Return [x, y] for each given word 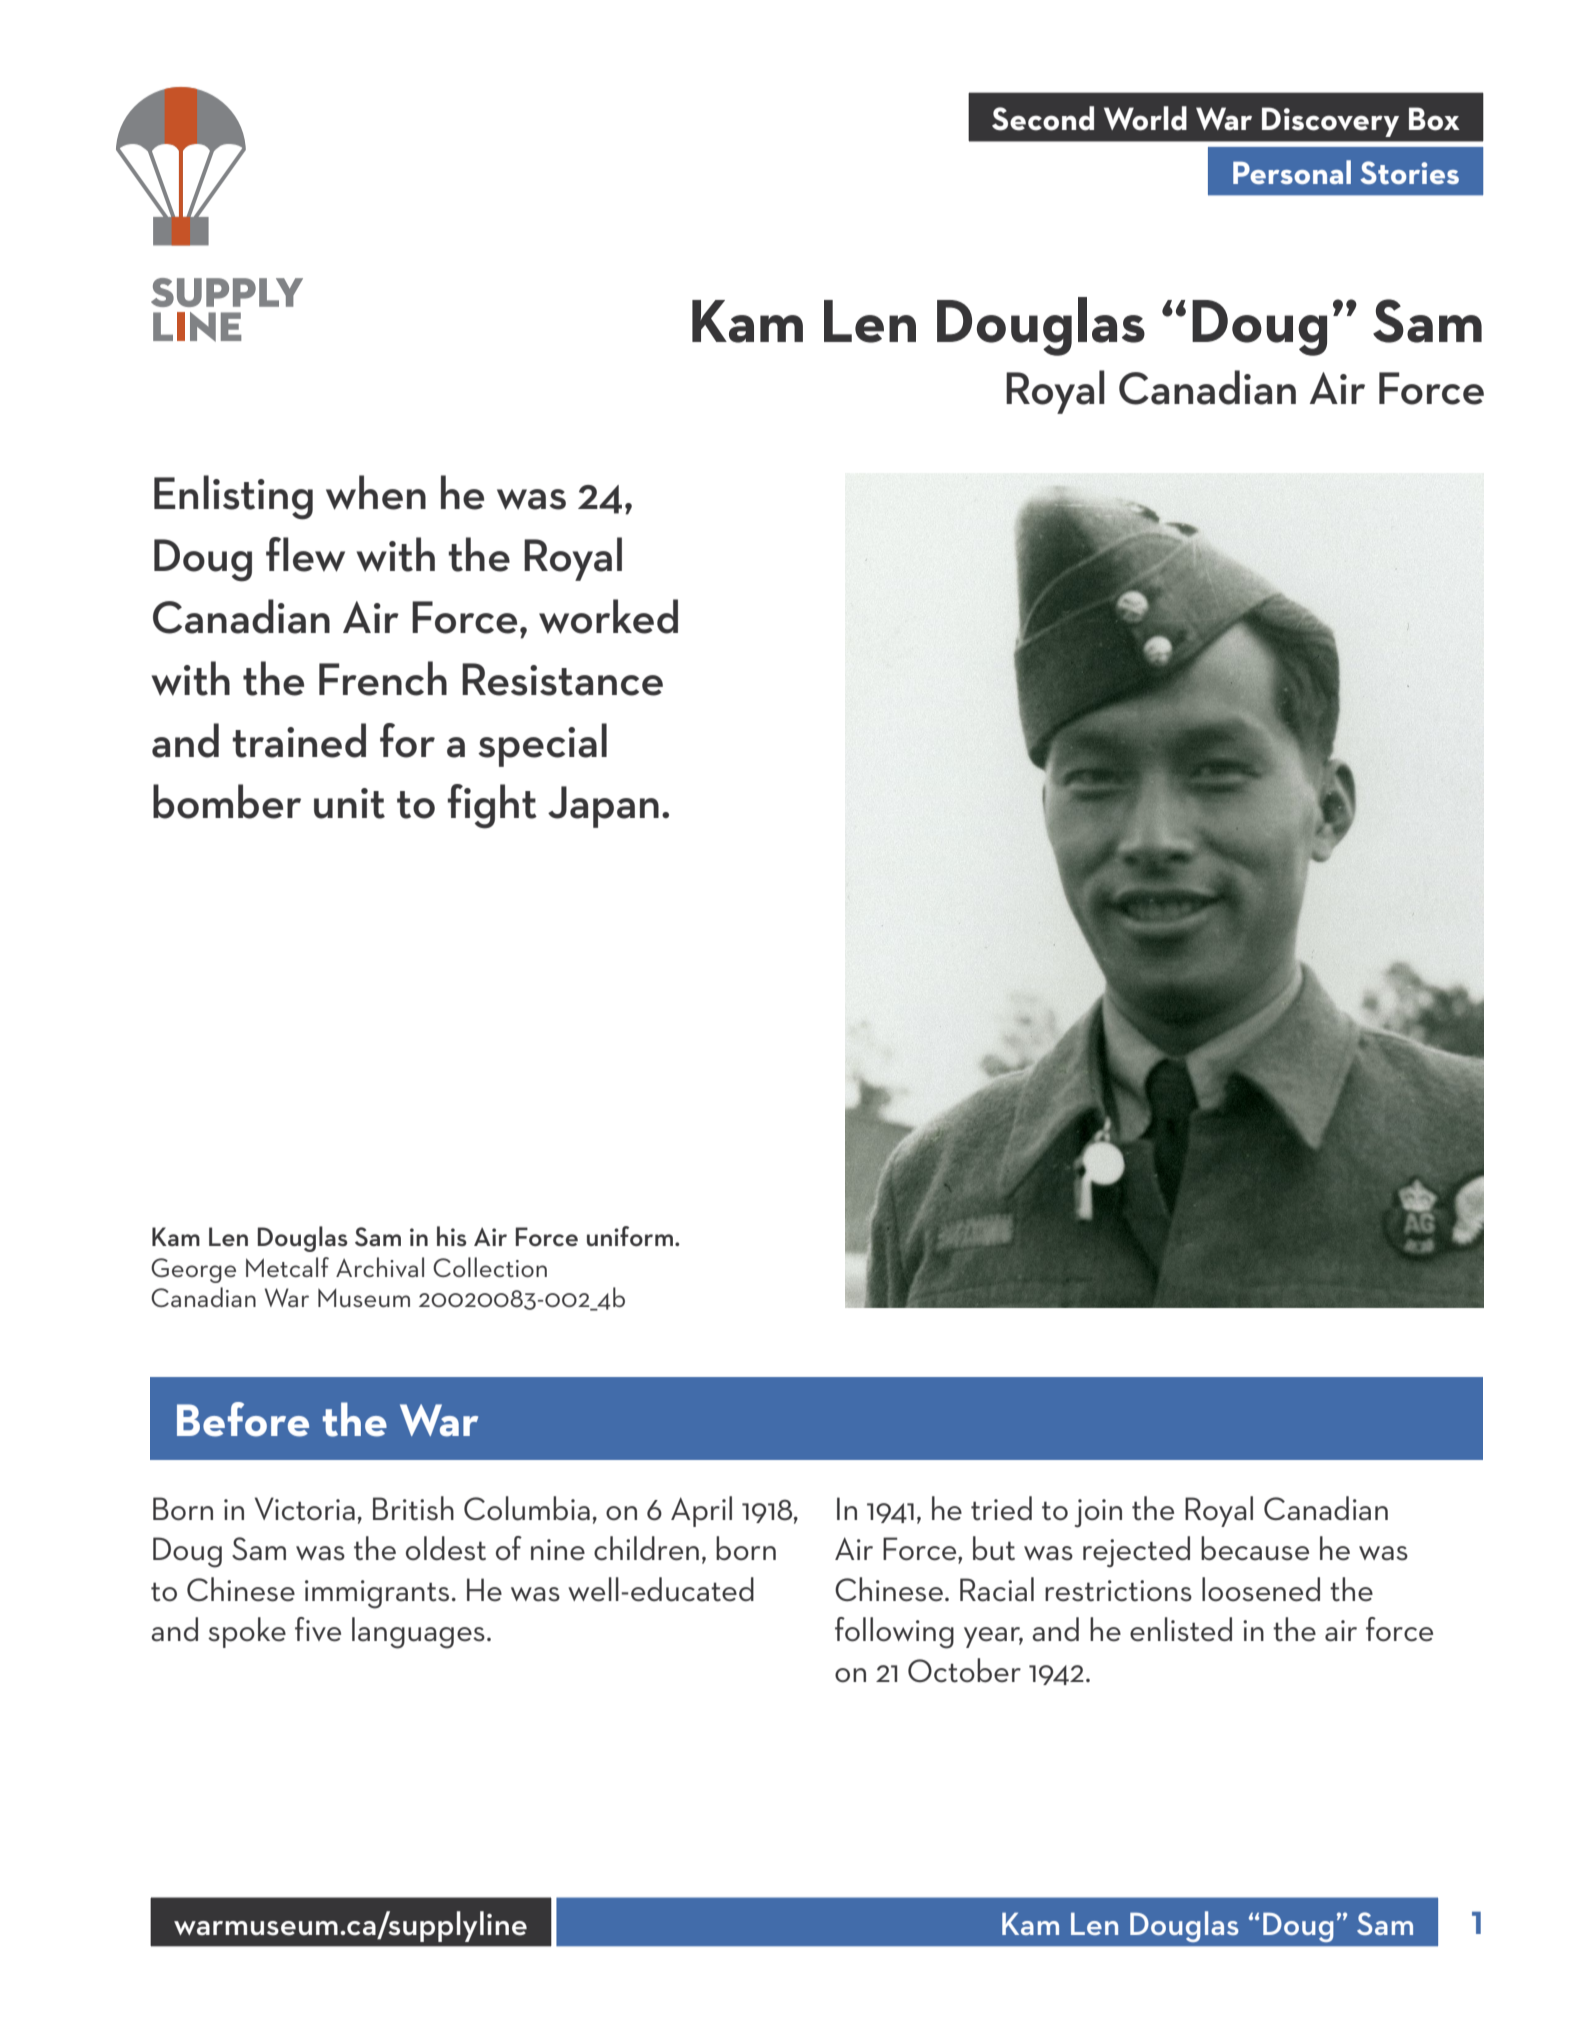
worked [608, 616]
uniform [630, 1236]
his [452, 1236]
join [1098, 1513]
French [383, 678]
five [318, 1629]
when [376, 492]
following [894, 1633]
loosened [1261, 1589]
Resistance [562, 679]
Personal [1292, 172]
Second [1043, 118]
